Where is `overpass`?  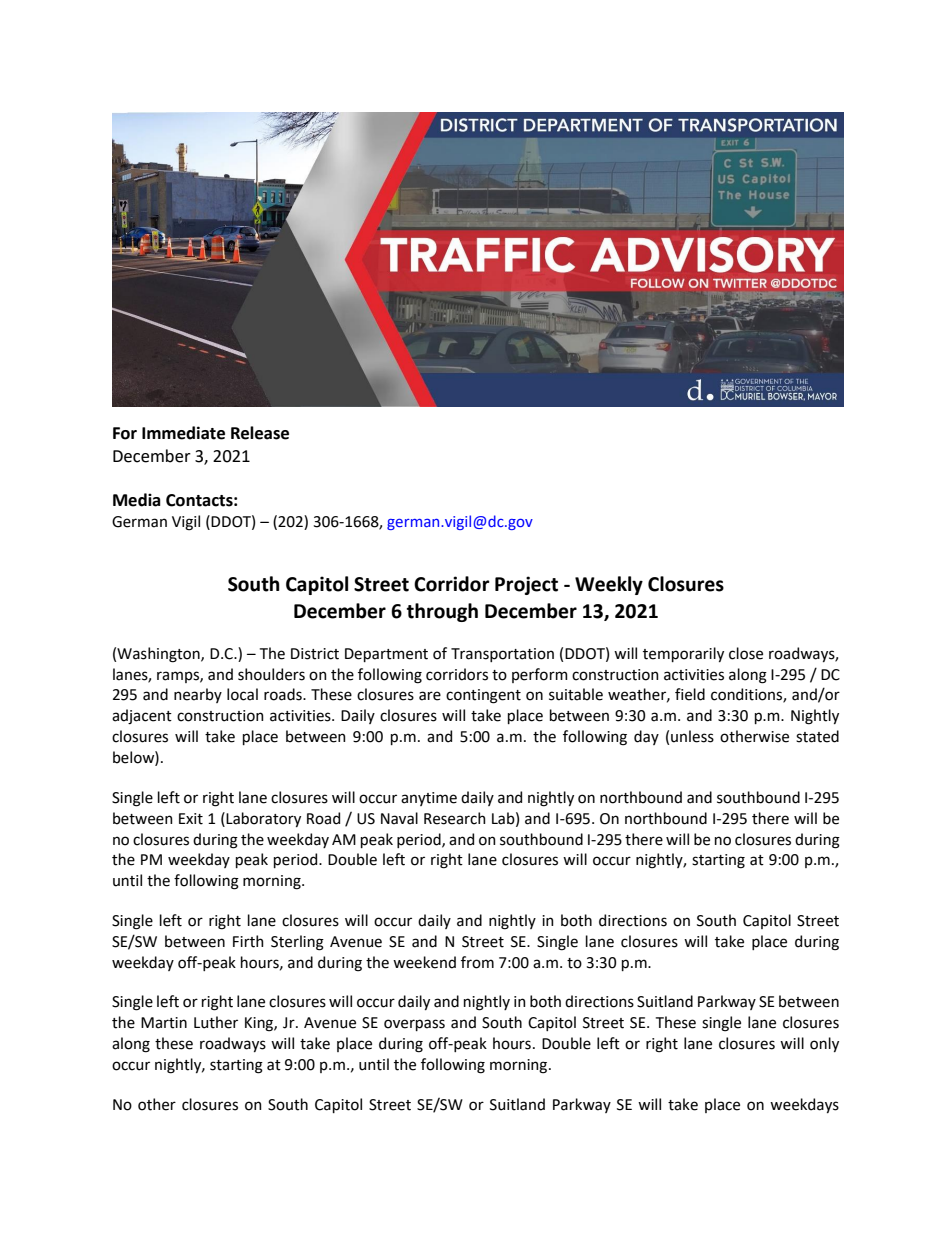
overpass is located at coordinates (414, 1025).
